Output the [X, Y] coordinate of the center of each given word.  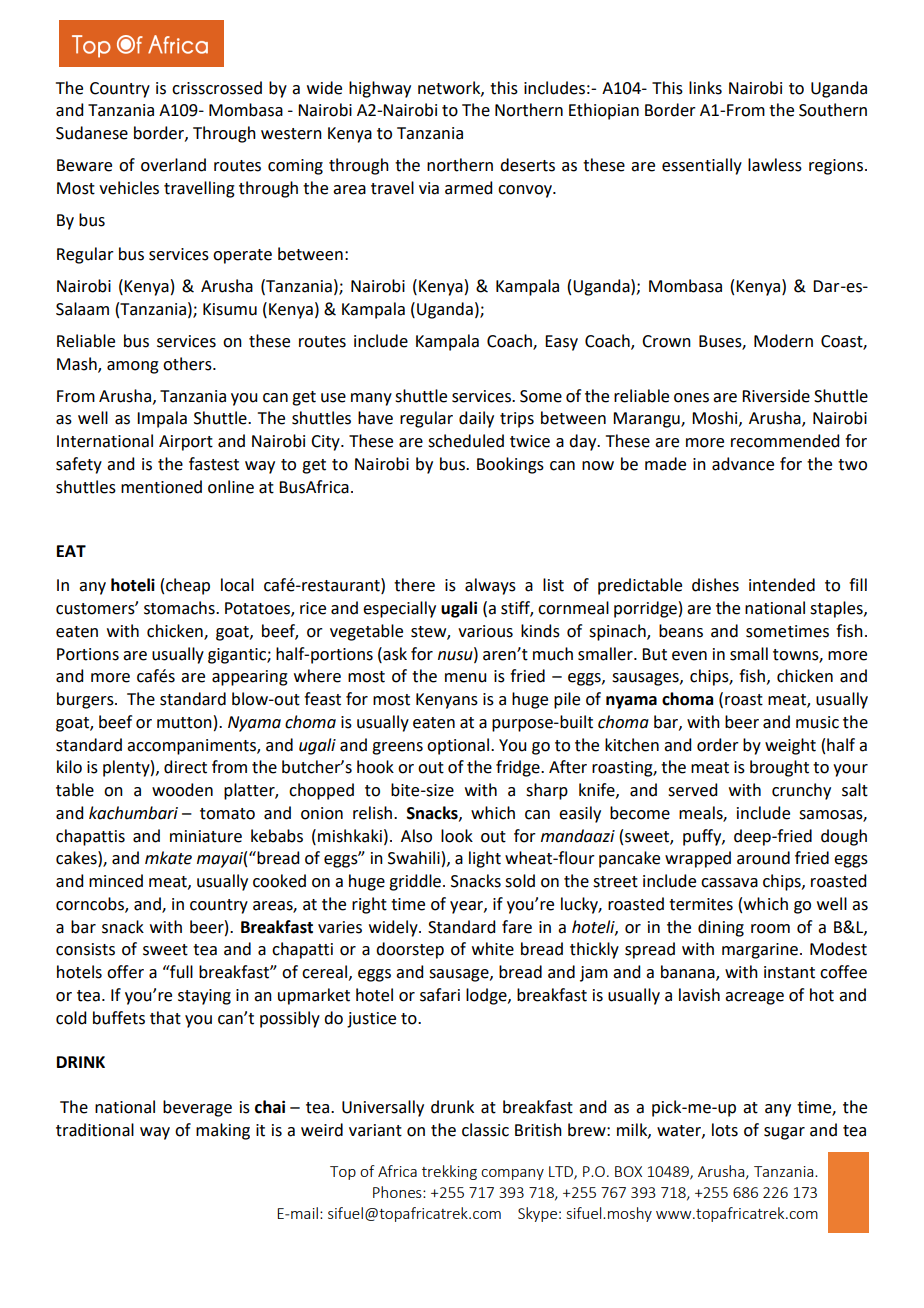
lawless [775, 165]
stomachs [180, 608]
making [223, 1131]
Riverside [776, 396]
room [770, 929]
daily [476, 419]
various [485, 631]
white [493, 949]
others [188, 364]
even [689, 656]
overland [173, 165]
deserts [527, 165]
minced [116, 881]
